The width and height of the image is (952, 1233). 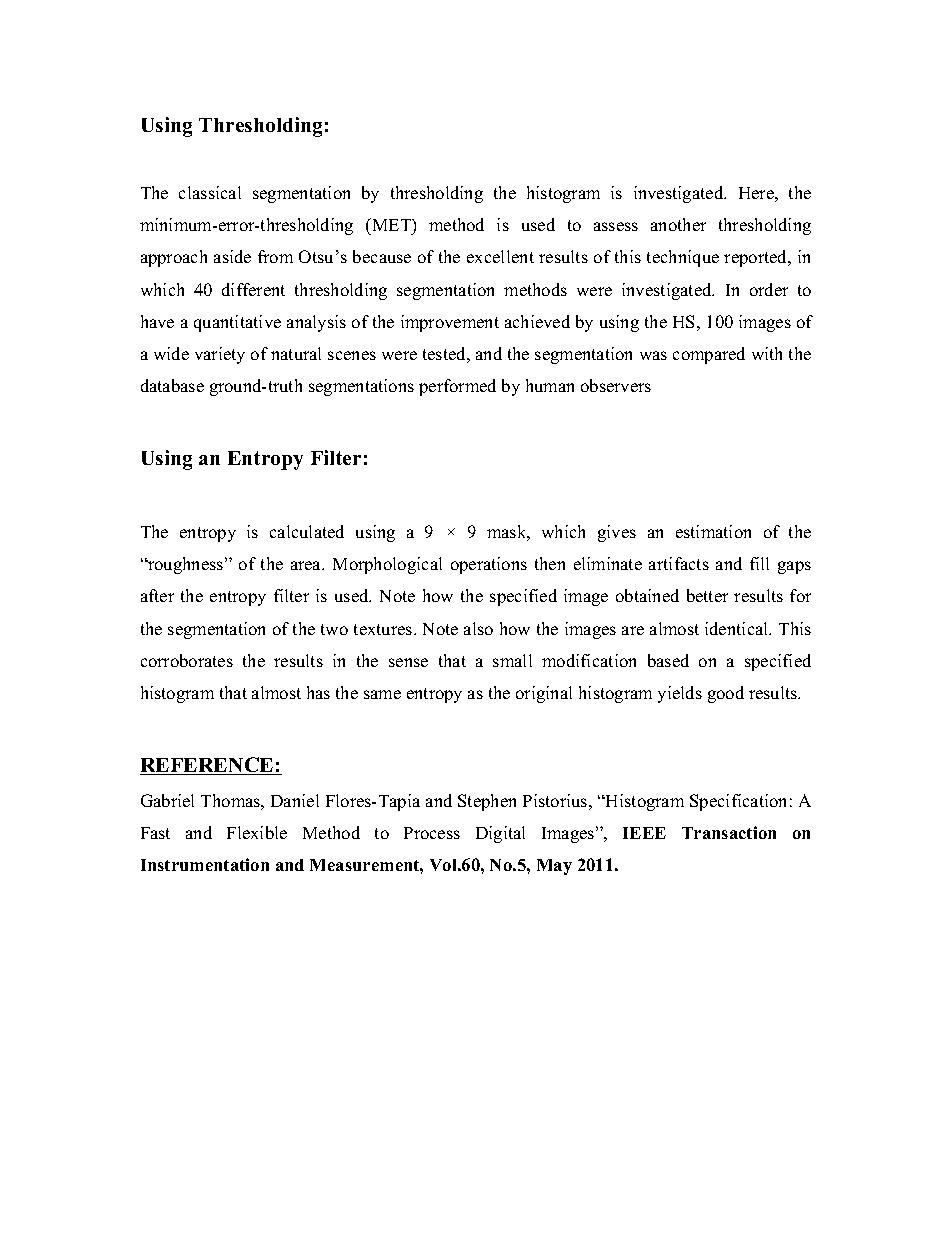 I want to click on database, so click(x=172, y=385).
